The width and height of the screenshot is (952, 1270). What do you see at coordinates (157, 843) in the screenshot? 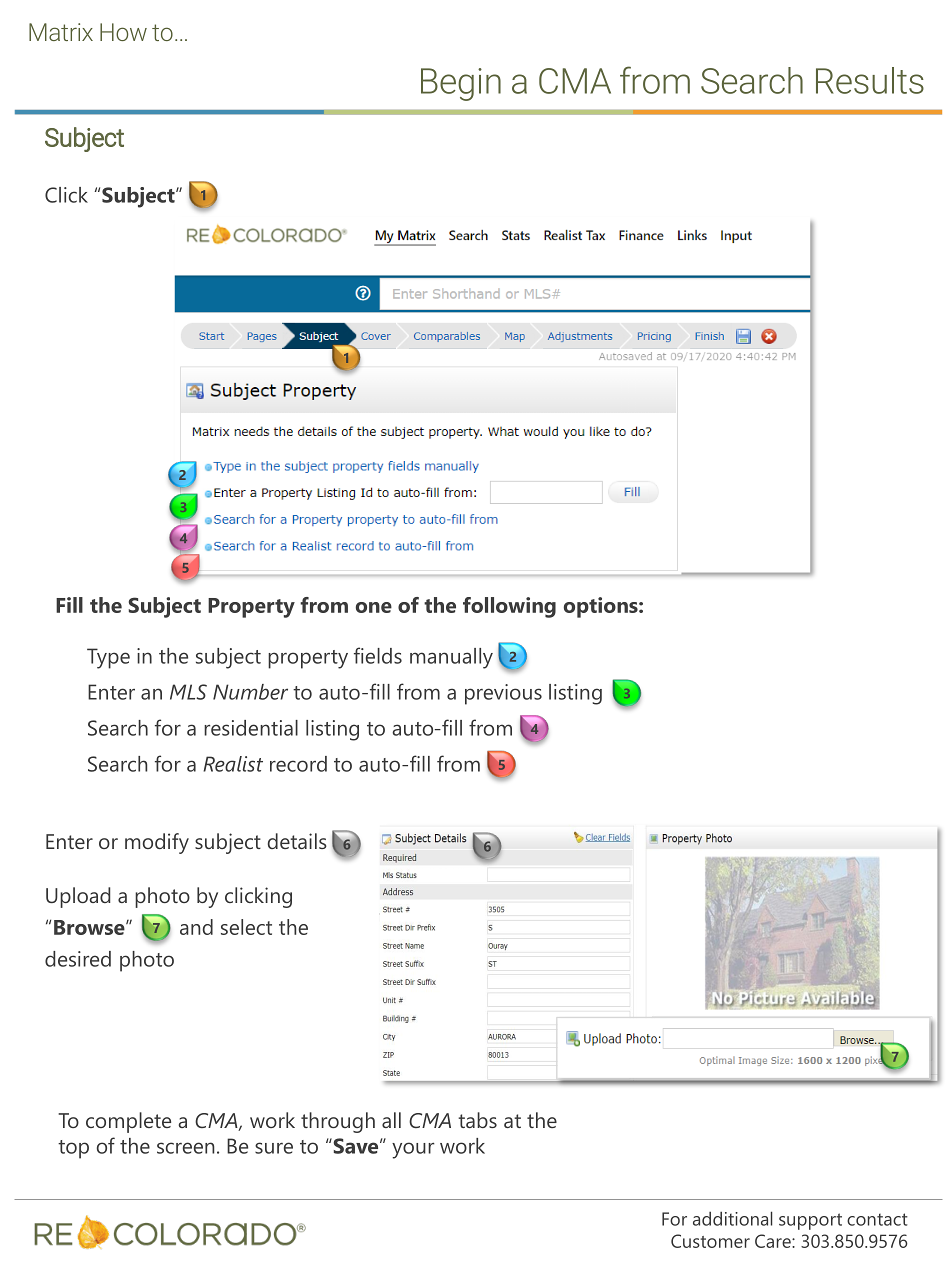
I see `modify` at bounding box center [157, 843].
